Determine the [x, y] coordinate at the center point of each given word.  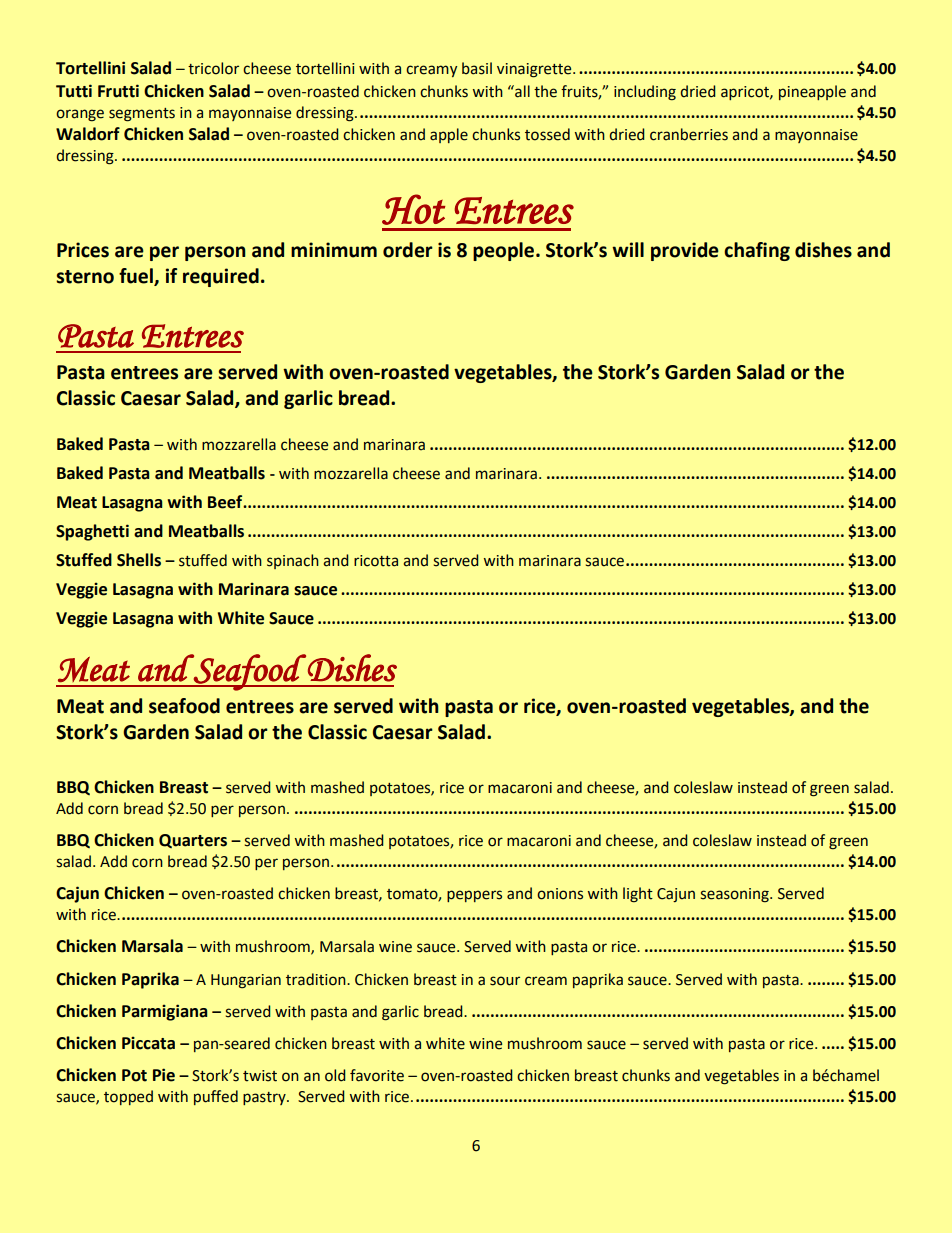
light [638, 895]
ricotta [376, 561]
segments [142, 115]
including [645, 93]
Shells [139, 560]
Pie [164, 1075]
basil [477, 68]
